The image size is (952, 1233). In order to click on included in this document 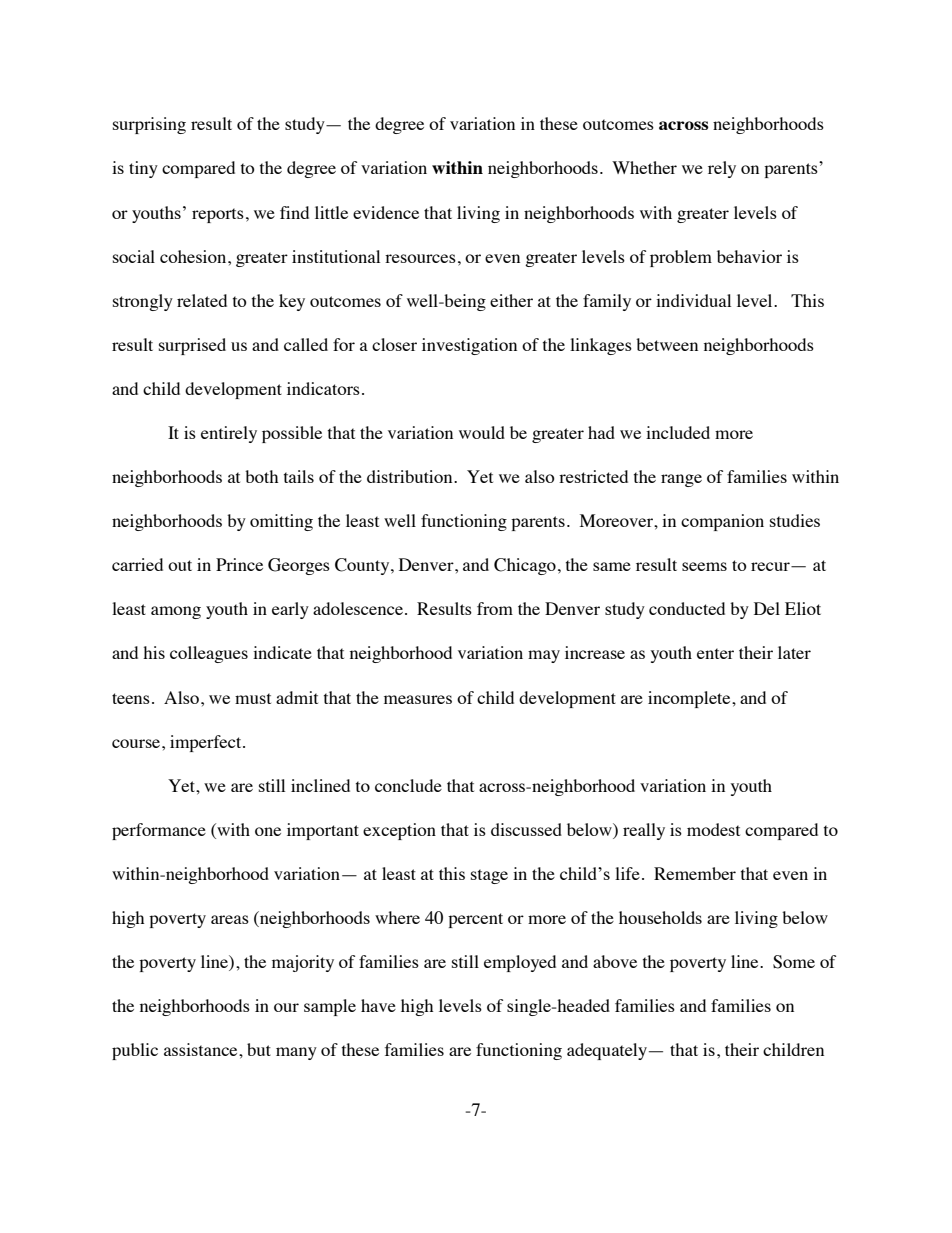, I will do `click(678, 432)`.
